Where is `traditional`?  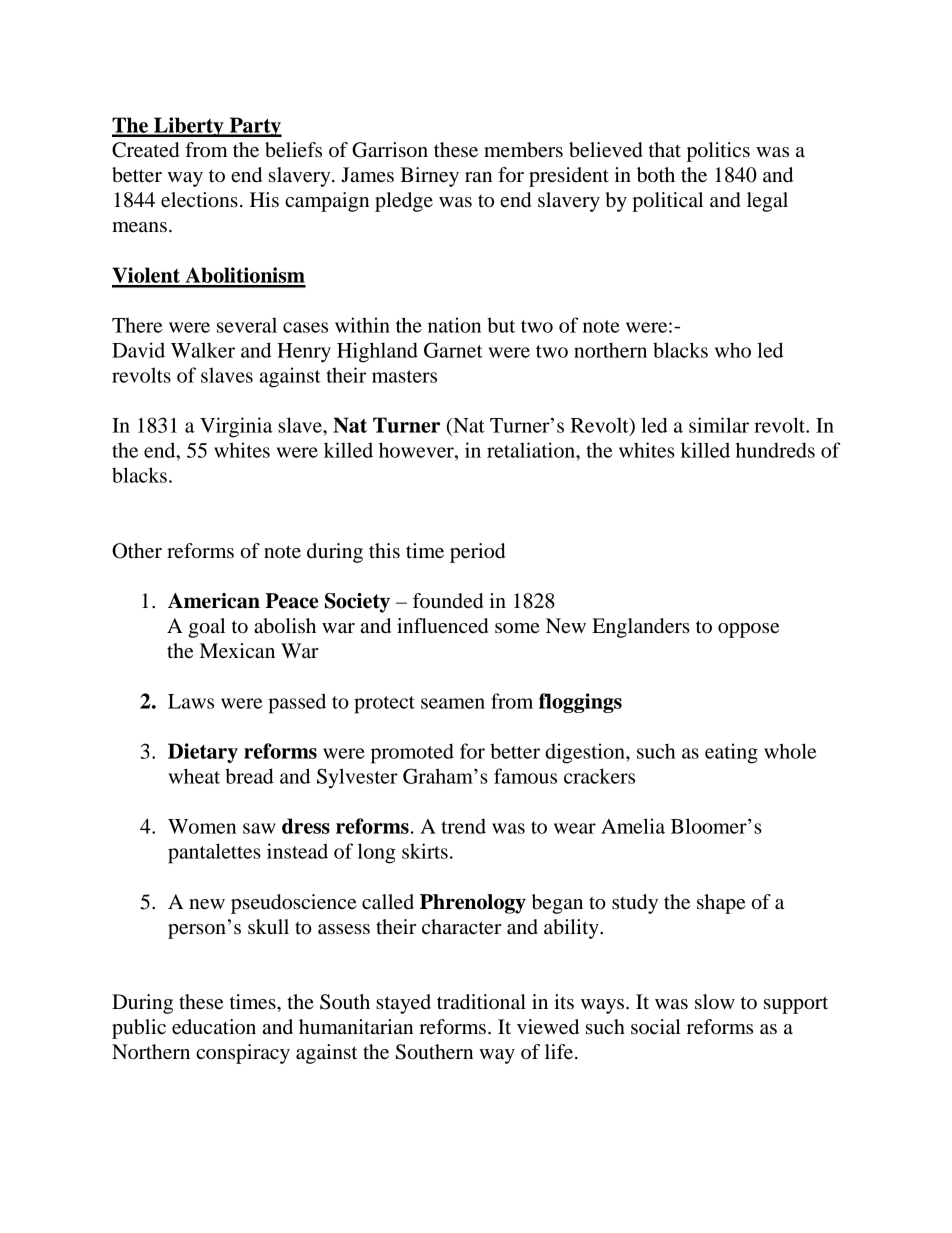
traditional is located at coordinates (481, 1002).
